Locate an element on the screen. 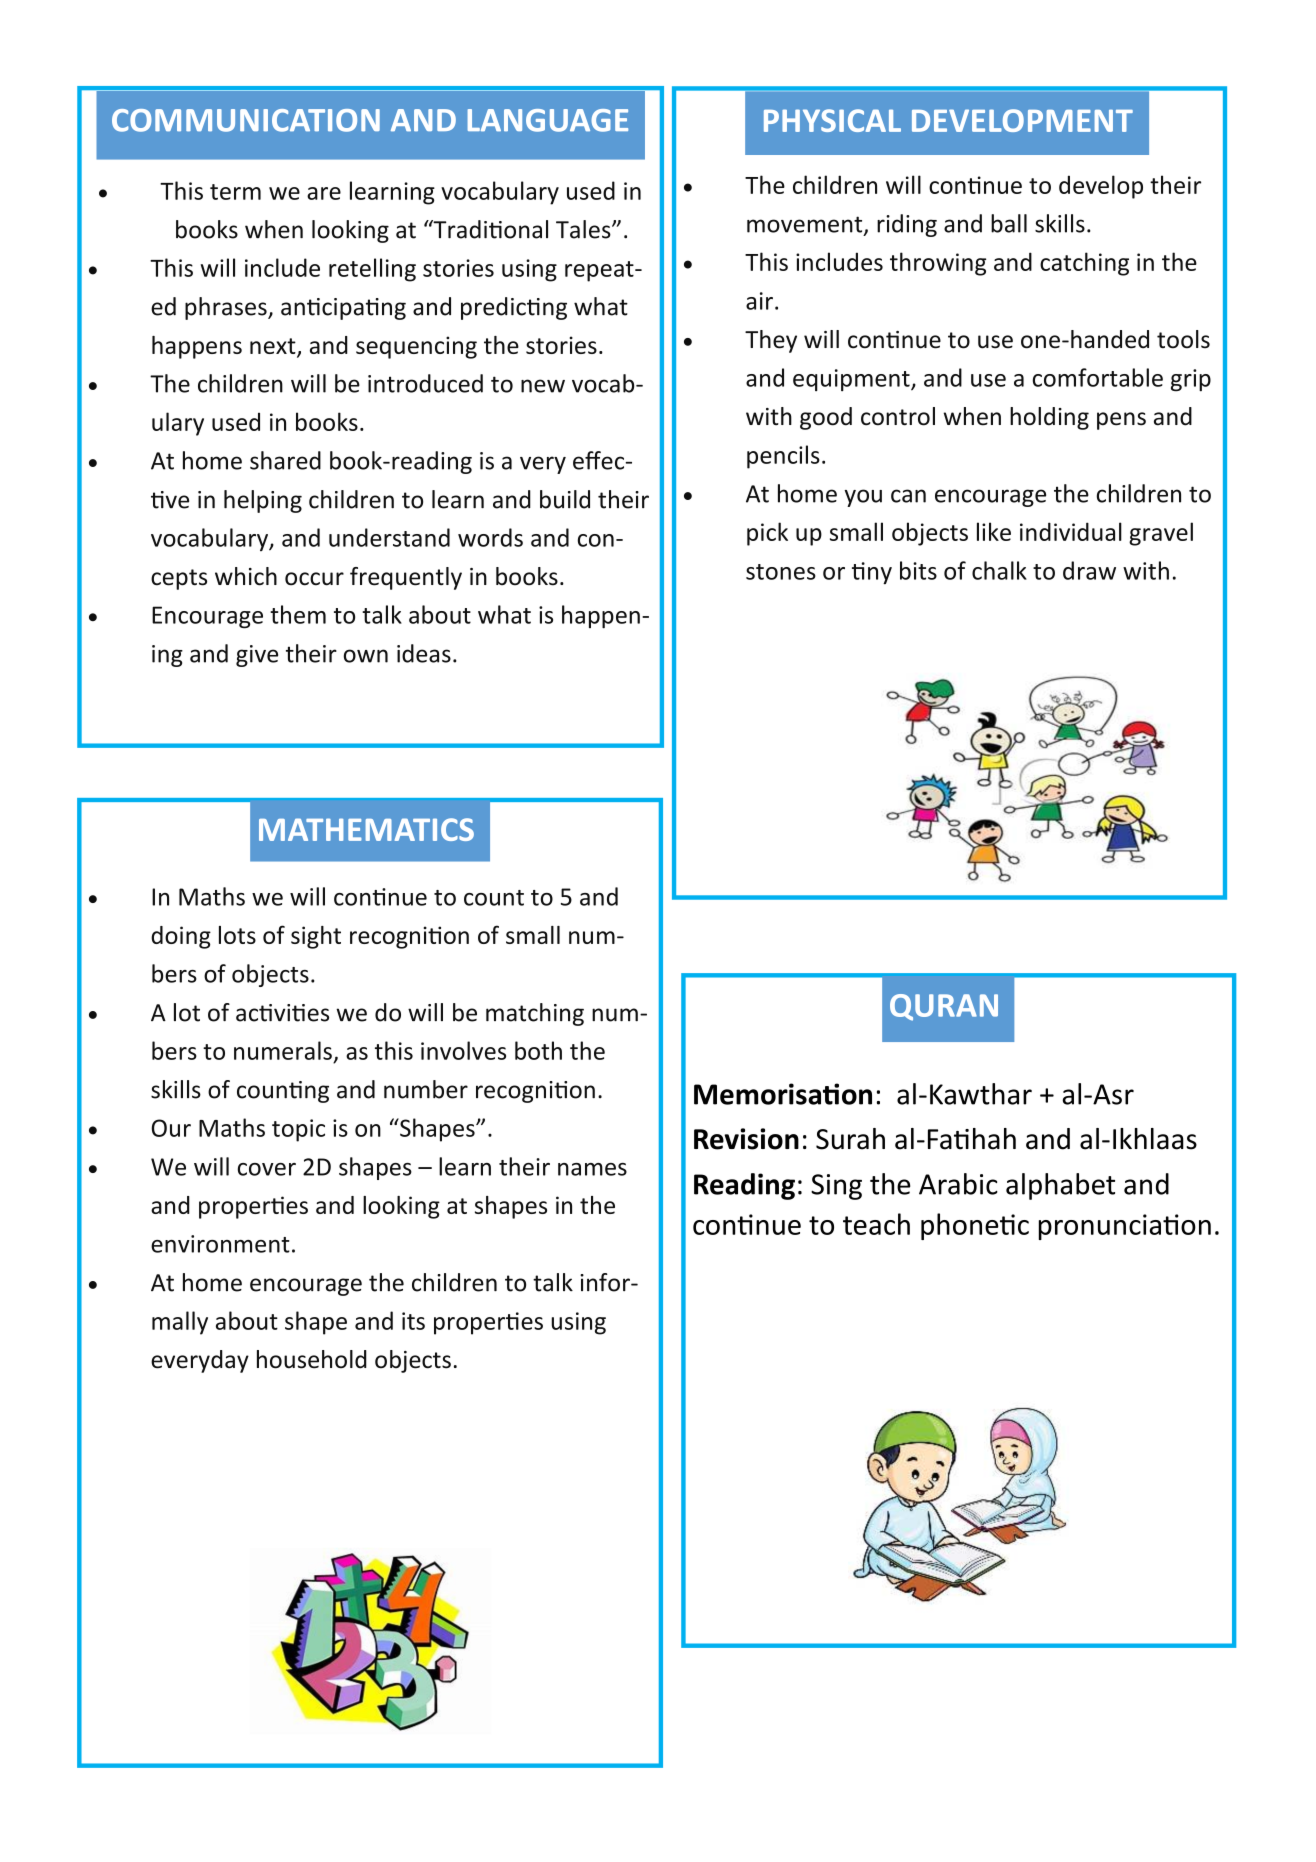  stones is located at coordinates (781, 572).
